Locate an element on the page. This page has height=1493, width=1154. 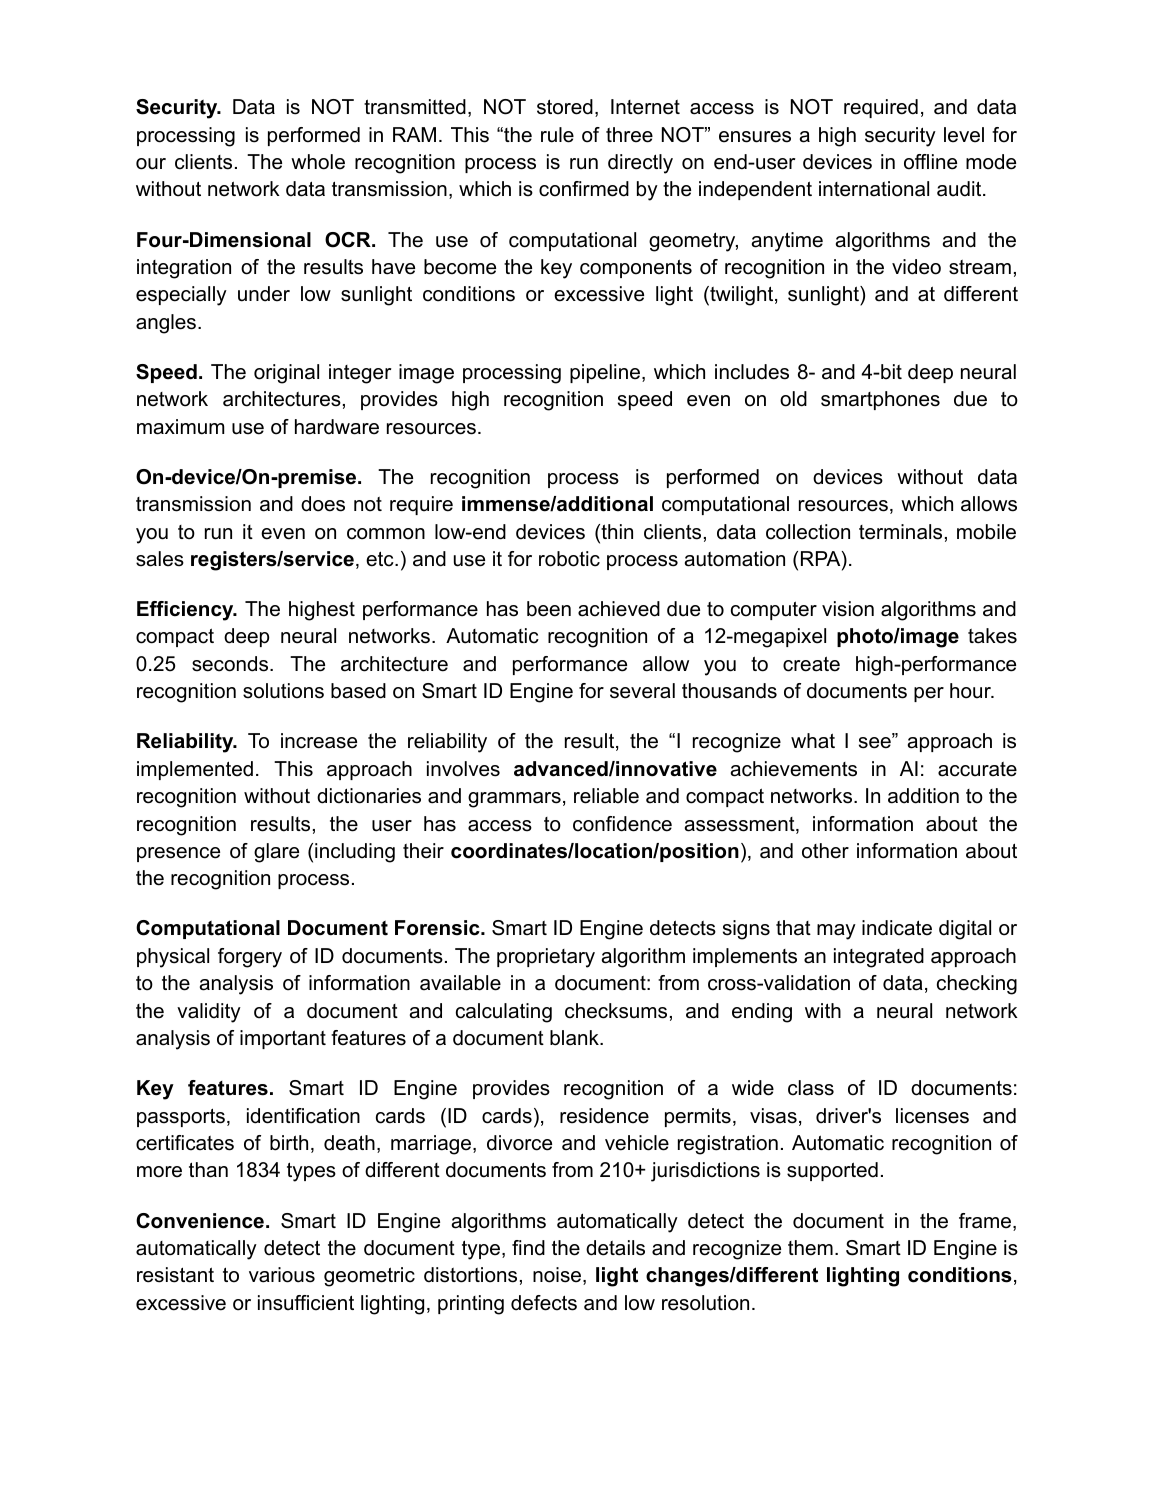
solutions is located at coordinates (283, 691).
